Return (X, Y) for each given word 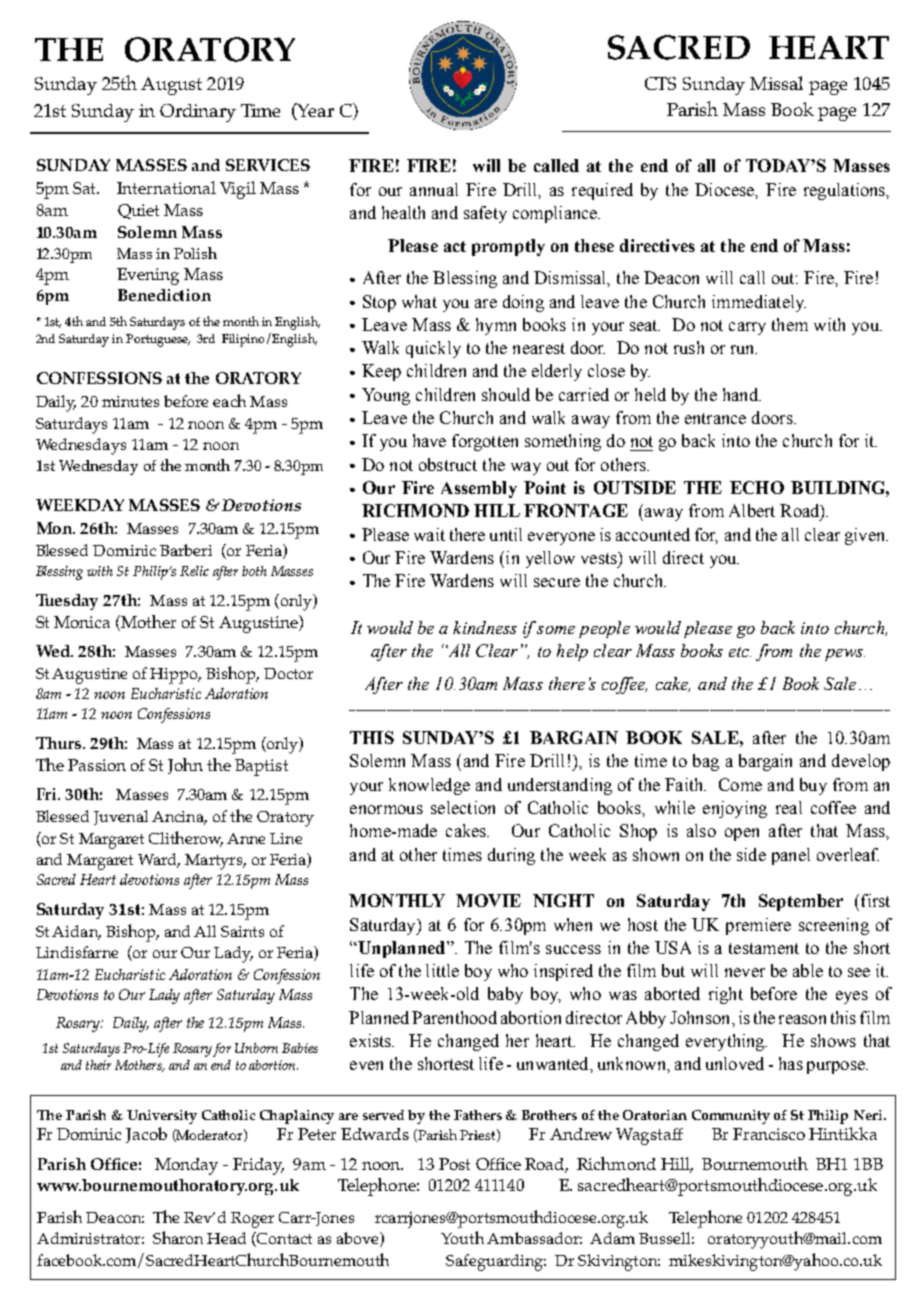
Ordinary (198, 113)
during (511, 856)
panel (791, 856)
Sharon (178, 1237)
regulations (846, 191)
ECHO (757, 487)
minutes (130, 401)
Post (454, 1164)
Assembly (479, 489)
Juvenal (121, 817)
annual (434, 189)
